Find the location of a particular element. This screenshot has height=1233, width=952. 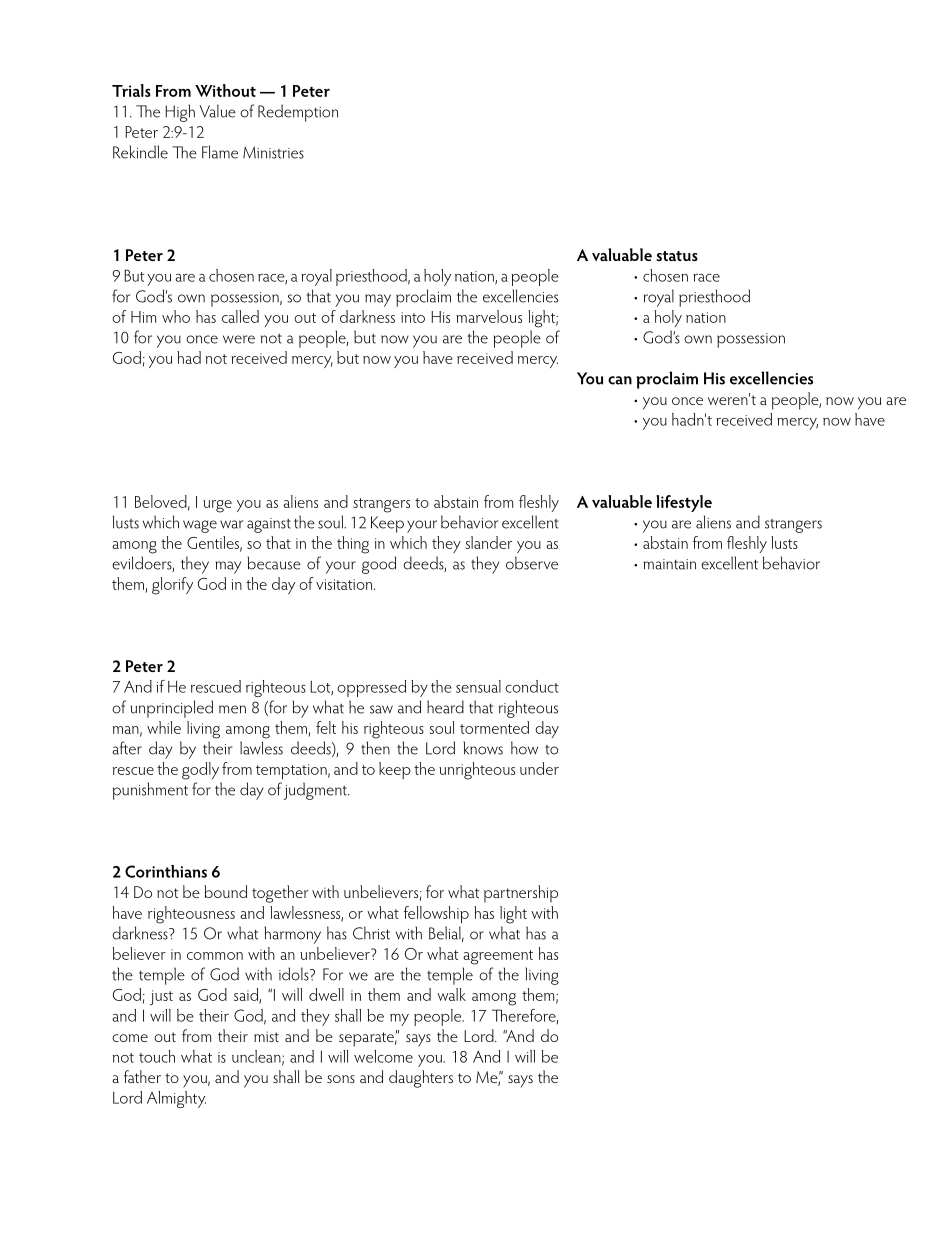

daughters is located at coordinates (421, 1079).
